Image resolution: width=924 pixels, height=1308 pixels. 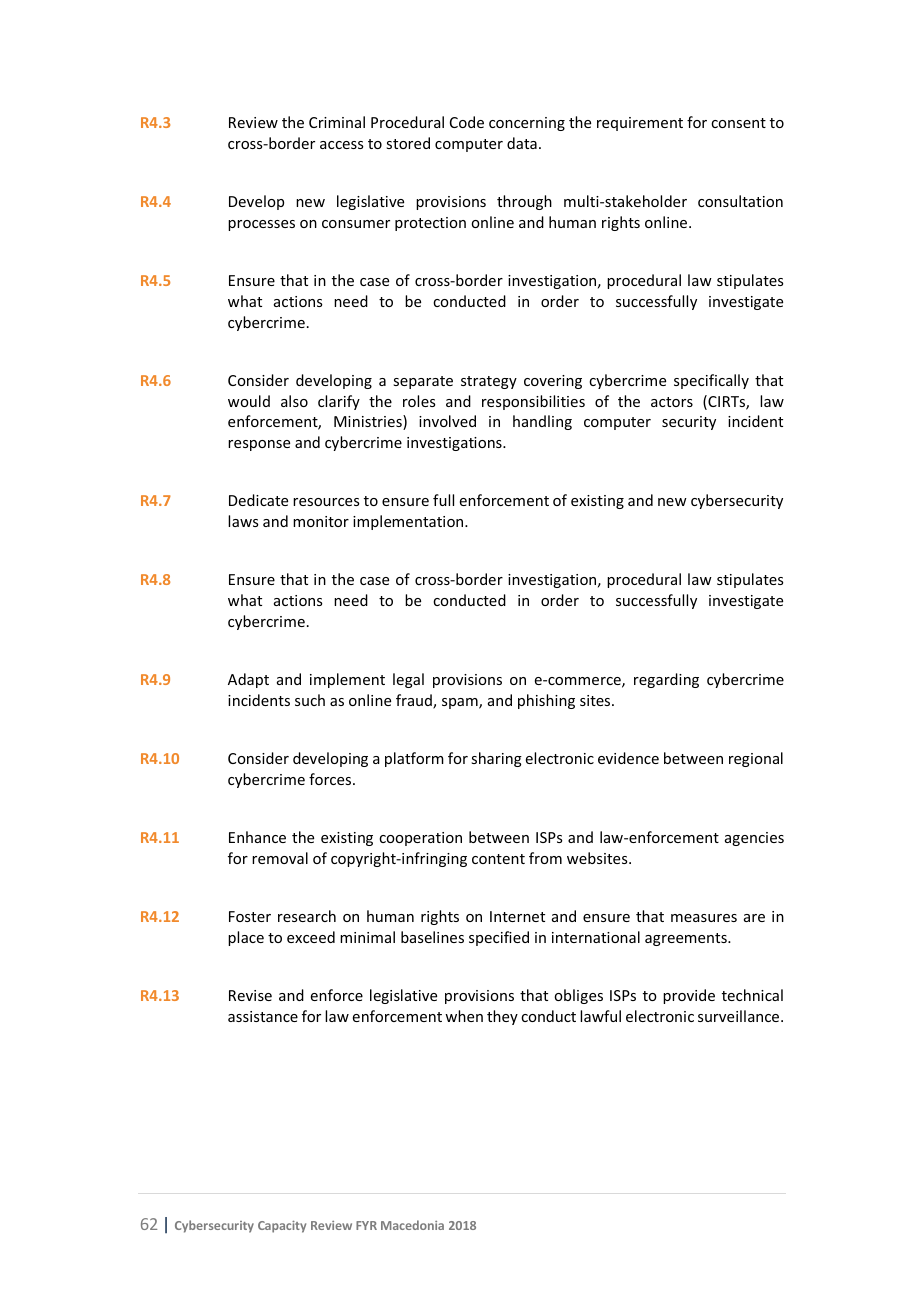 What do you see at coordinates (522, 143) in the page?
I see `data` at bounding box center [522, 143].
